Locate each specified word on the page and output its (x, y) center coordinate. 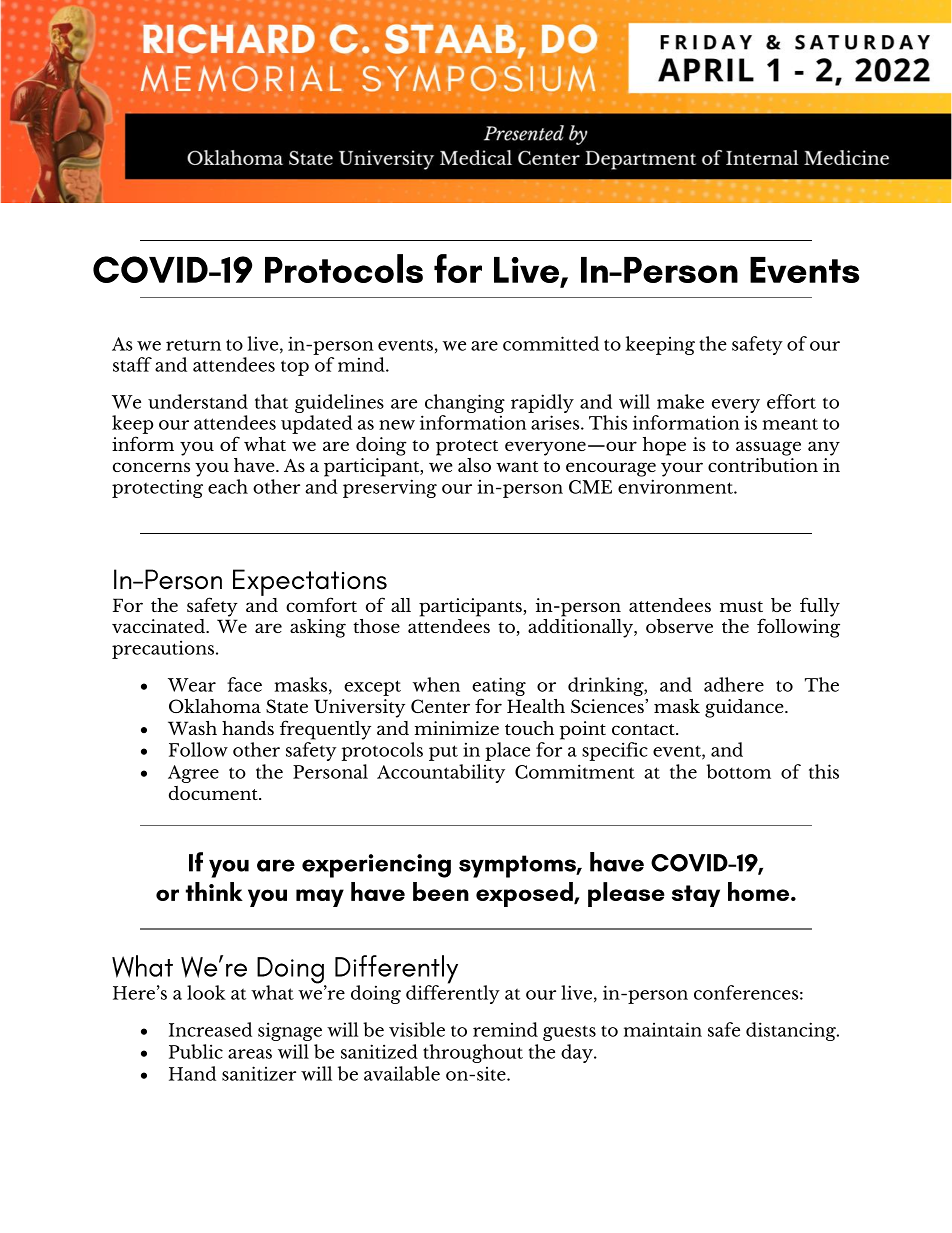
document (214, 793)
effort (791, 401)
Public (196, 1051)
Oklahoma (215, 706)
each (228, 486)
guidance (745, 708)
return (193, 345)
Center (440, 706)
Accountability (441, 773)
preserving (390, 488)
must (741, 606)
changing (465, 405)
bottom (738, 771)
